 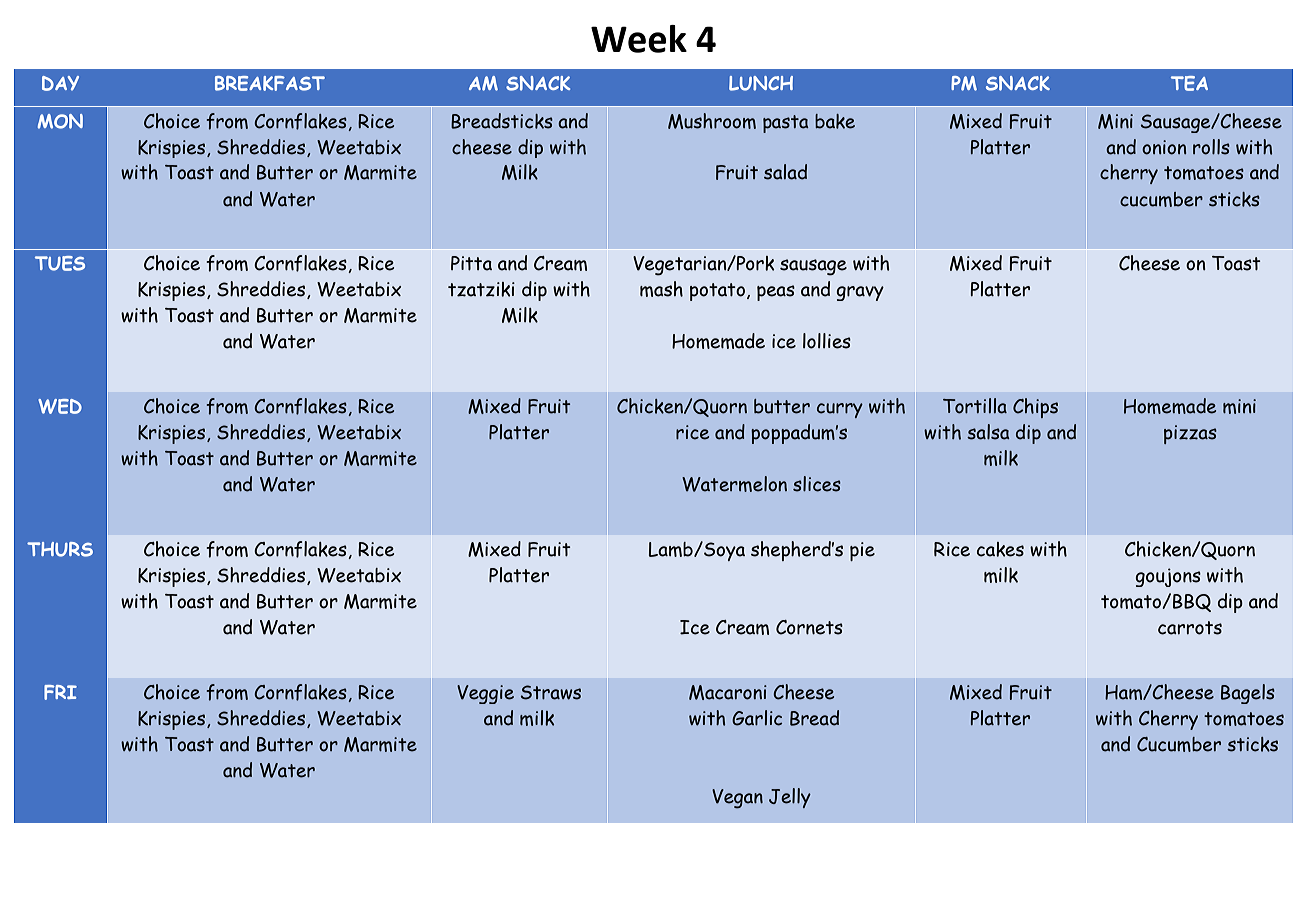 What do you see at coordinates (60, 692) in the screenshot?
I see `FRI` at bounding box center [60, 692].
